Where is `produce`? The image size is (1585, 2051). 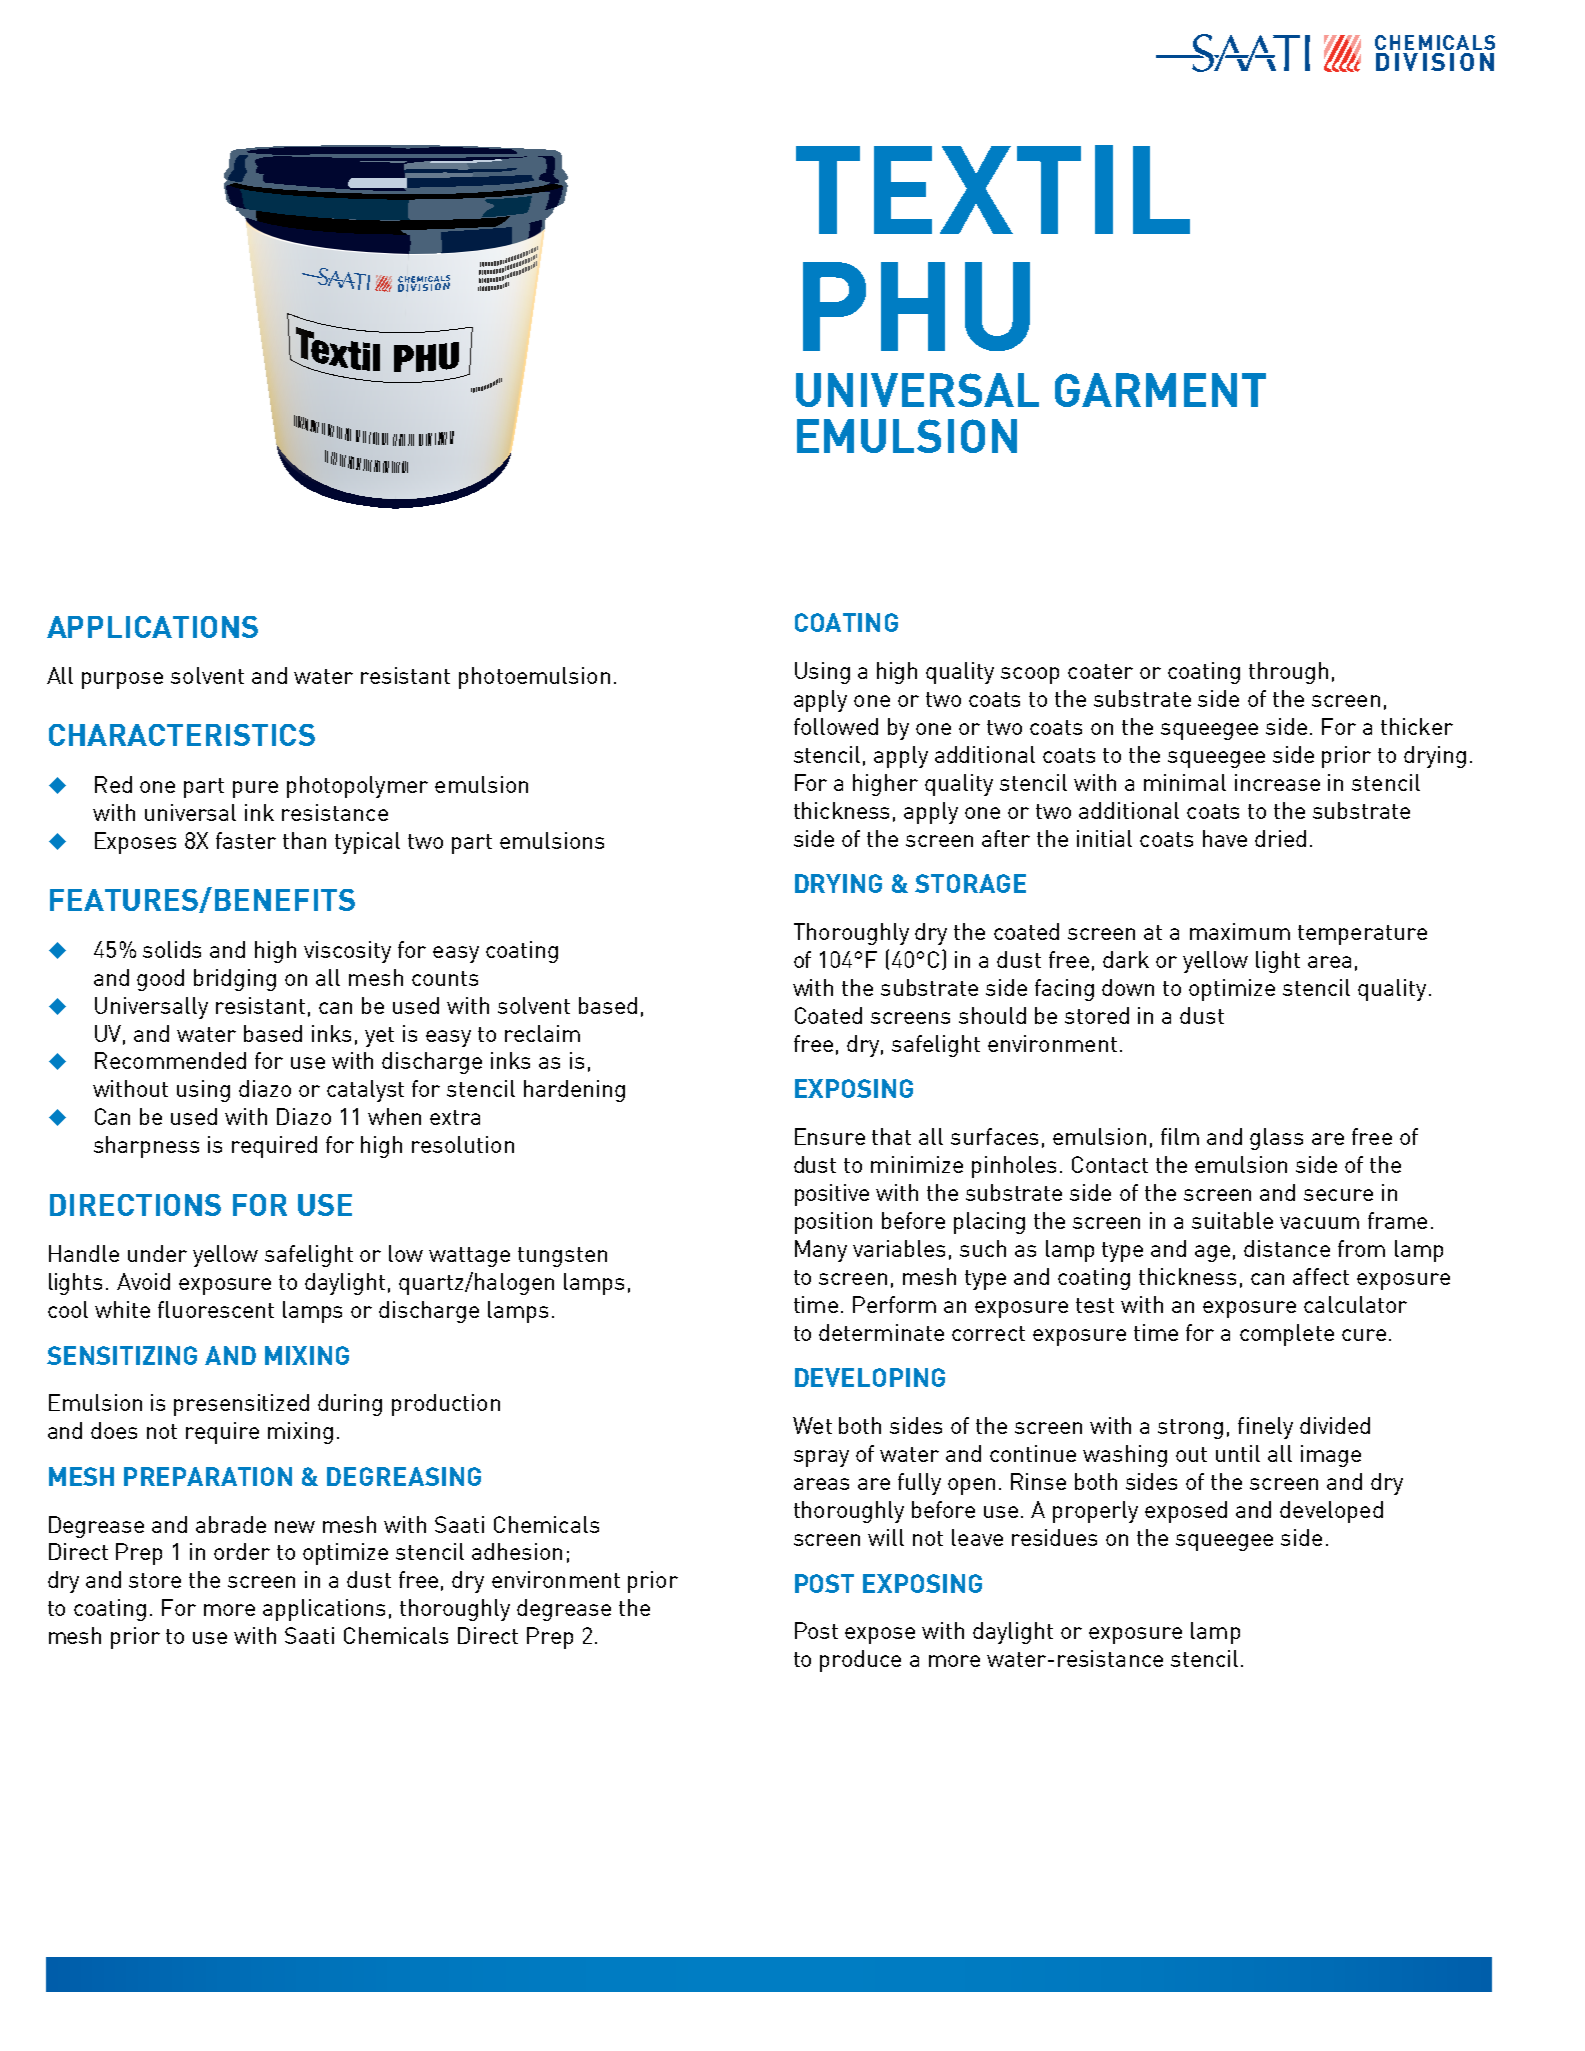
produce is located at coordinates (860, 1661).
